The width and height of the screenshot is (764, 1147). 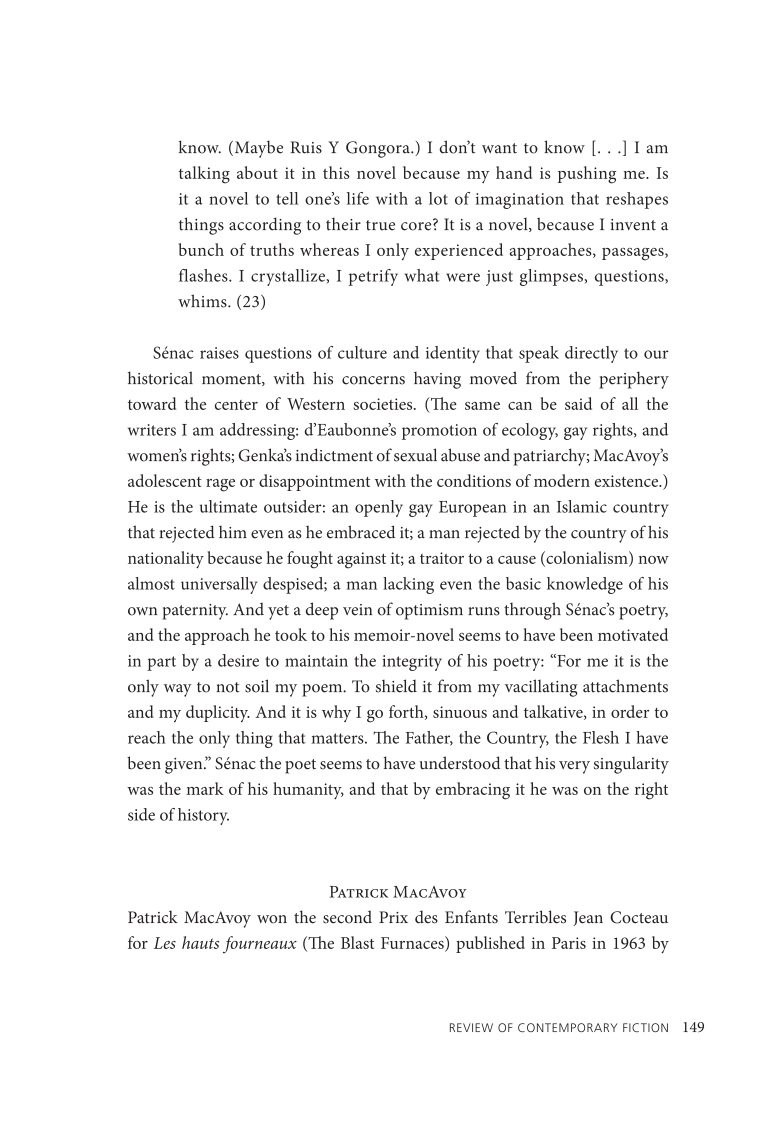 I want to click on pushing, so click(x=587, y=175).
